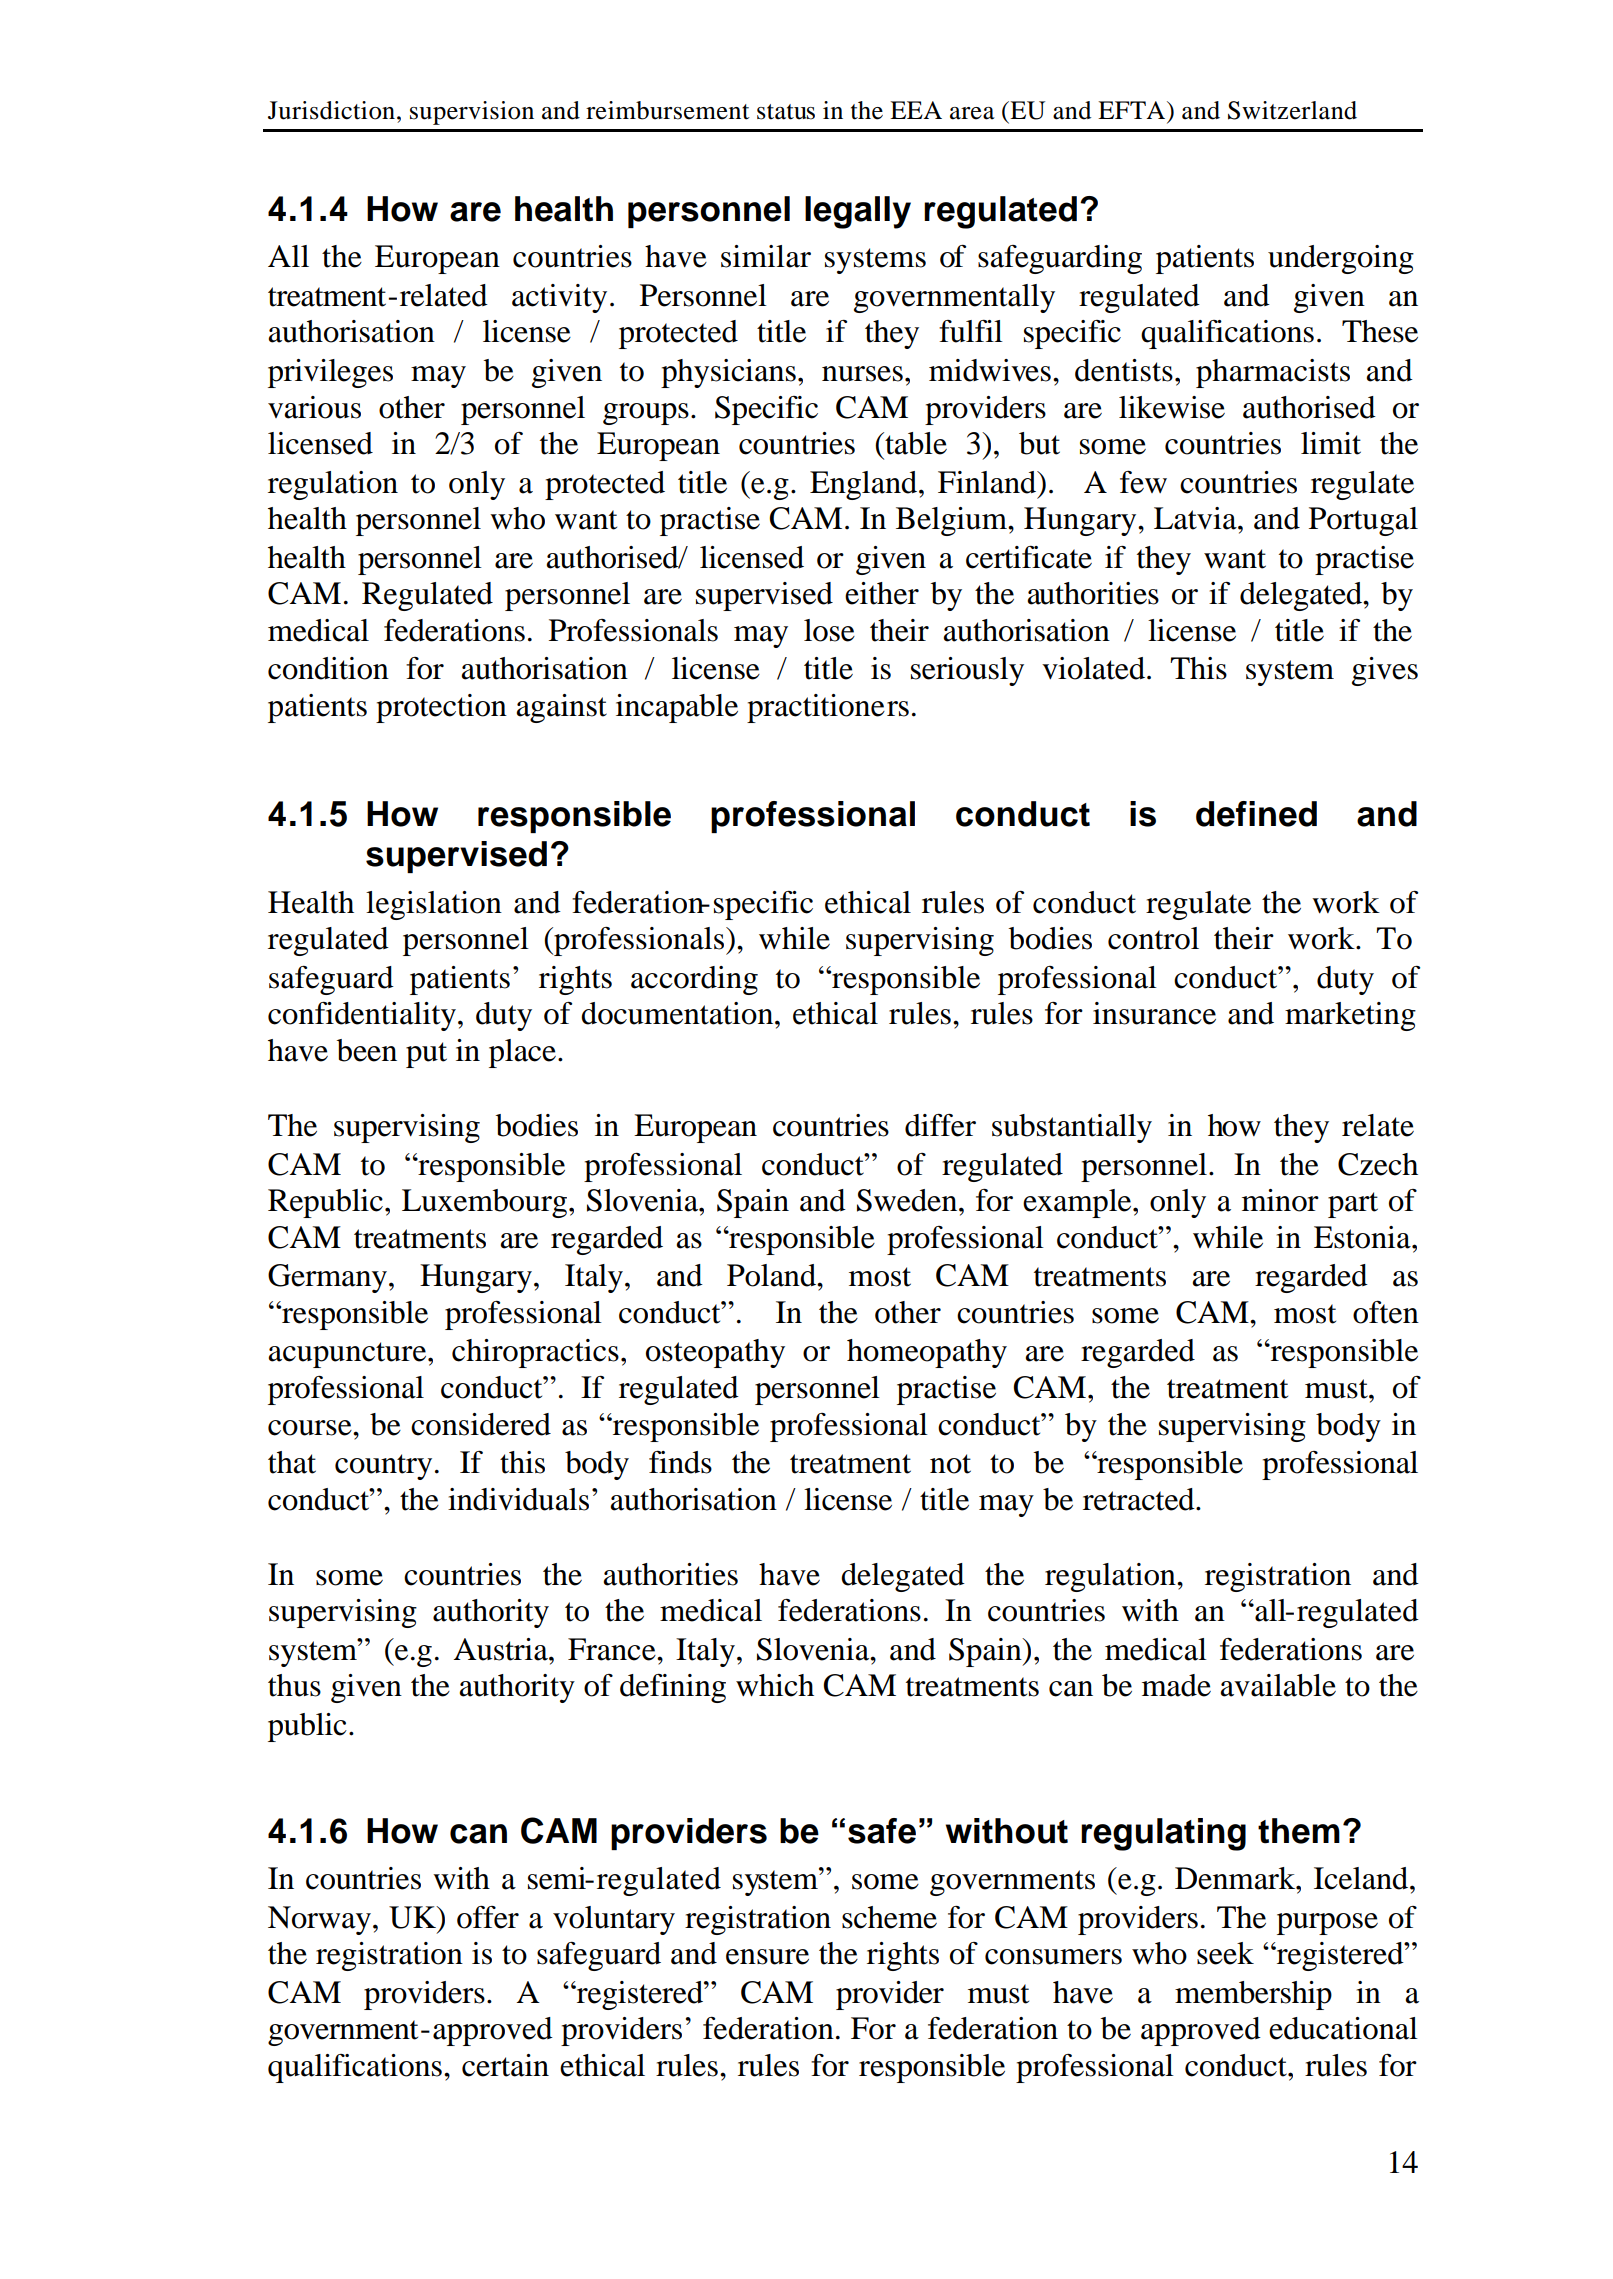  What do you see at coordinates (1292, 110) in the image?
I see `Switzerland` at bounding box center [1292, 110].
